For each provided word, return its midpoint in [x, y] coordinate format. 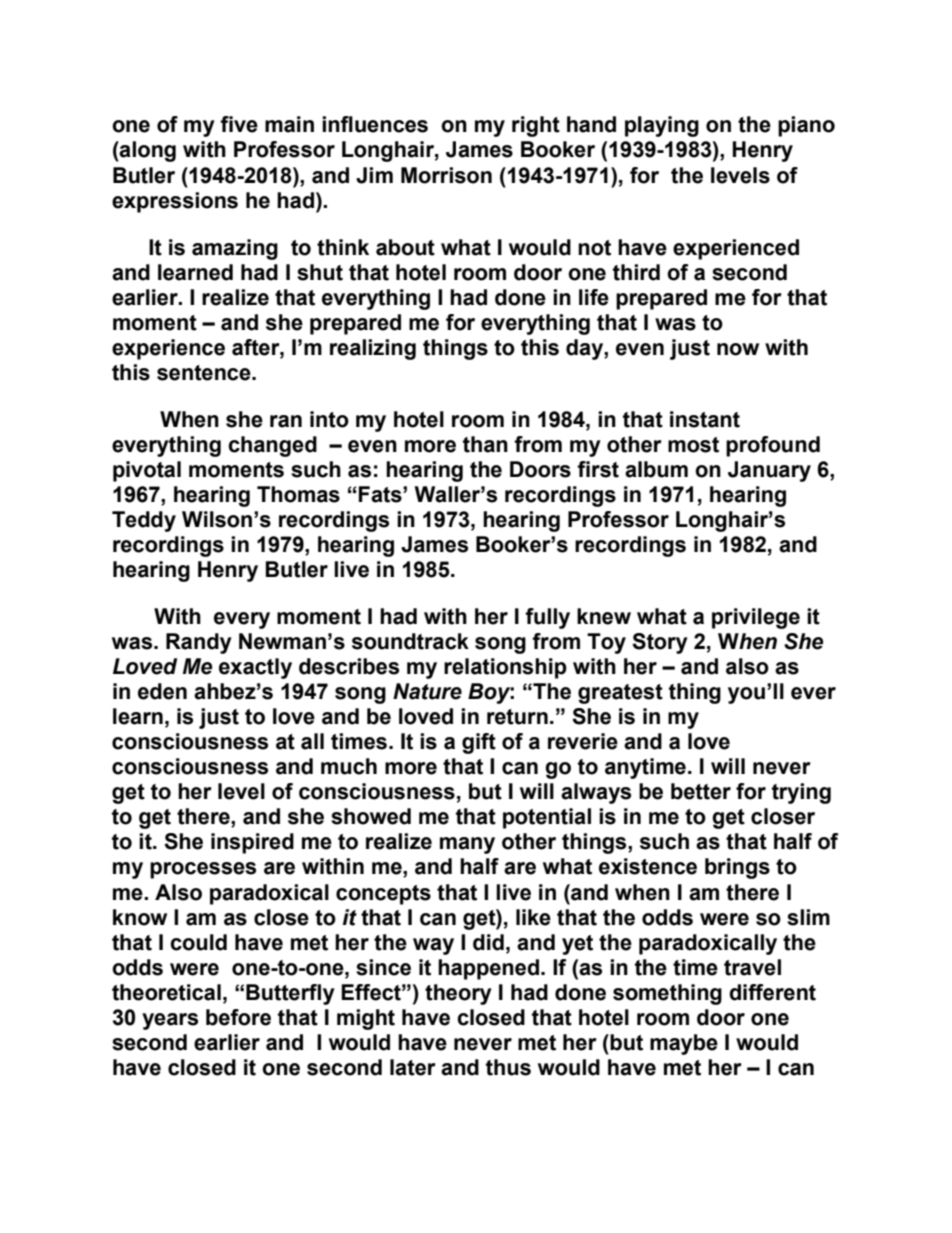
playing [662, 126]
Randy [199, 643]
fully [547, 618]
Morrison [446, 175]
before [238, 1017]
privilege [756, 618]
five [239, 124]
